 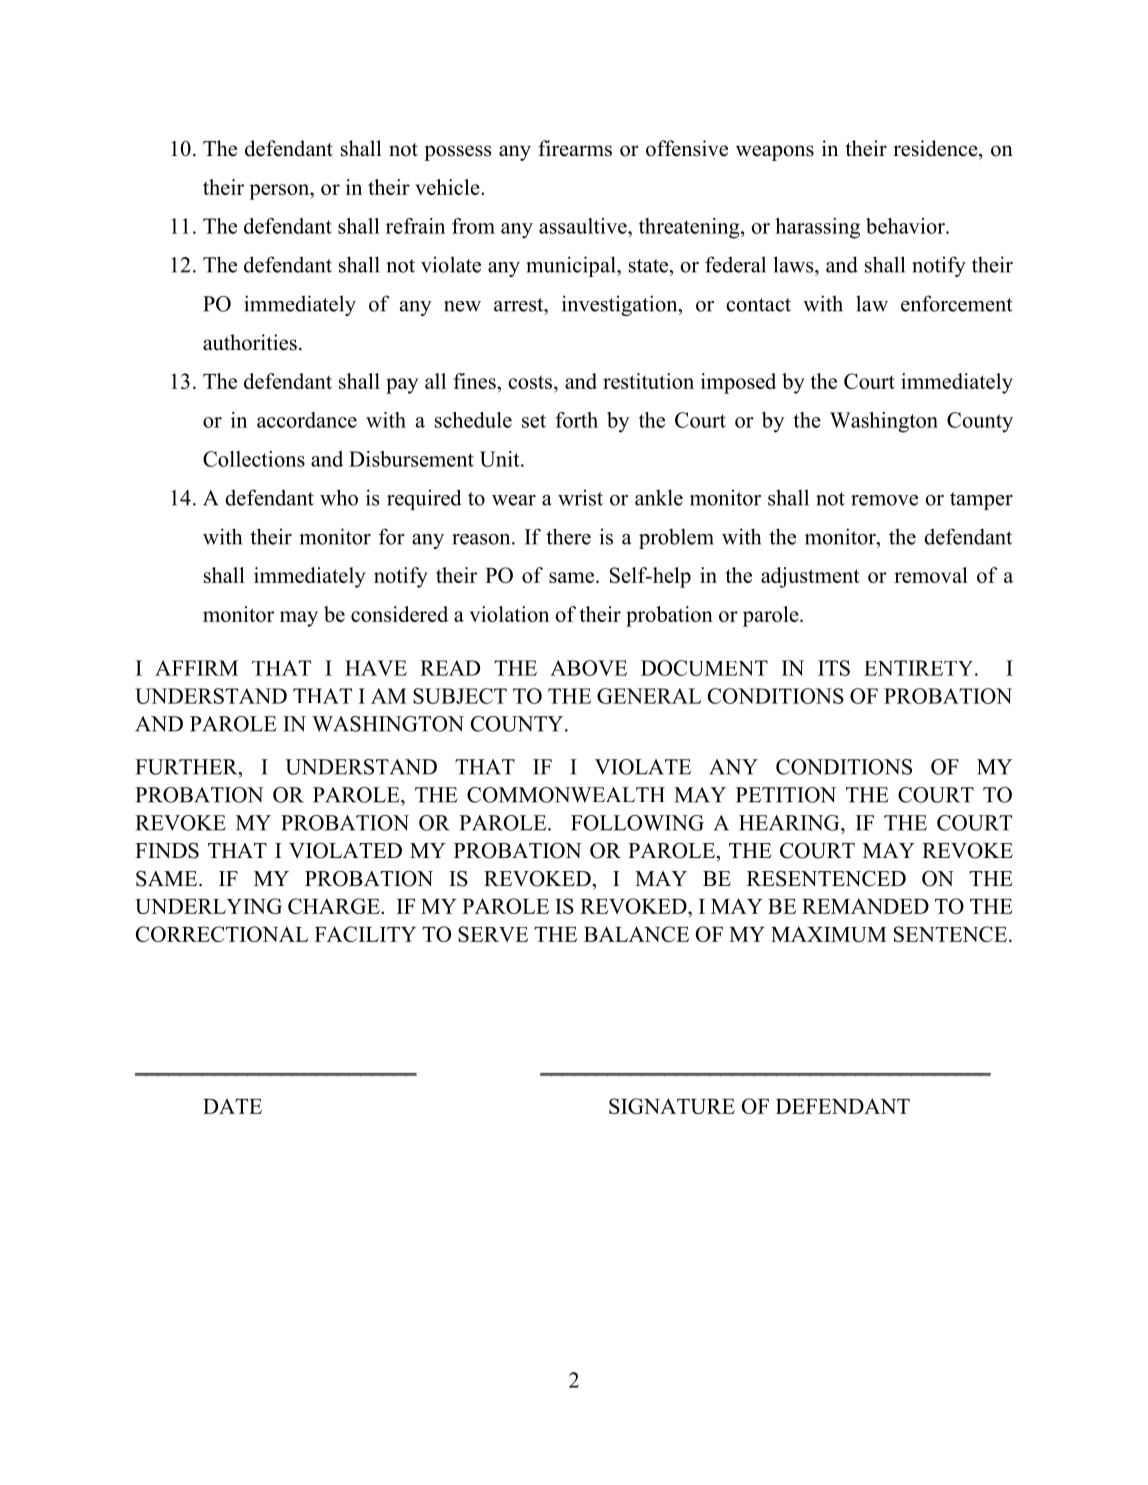 What do you see at coordinates (936, 148) in the screenshot?
I see `residence` at bounding box center [936, 148].
